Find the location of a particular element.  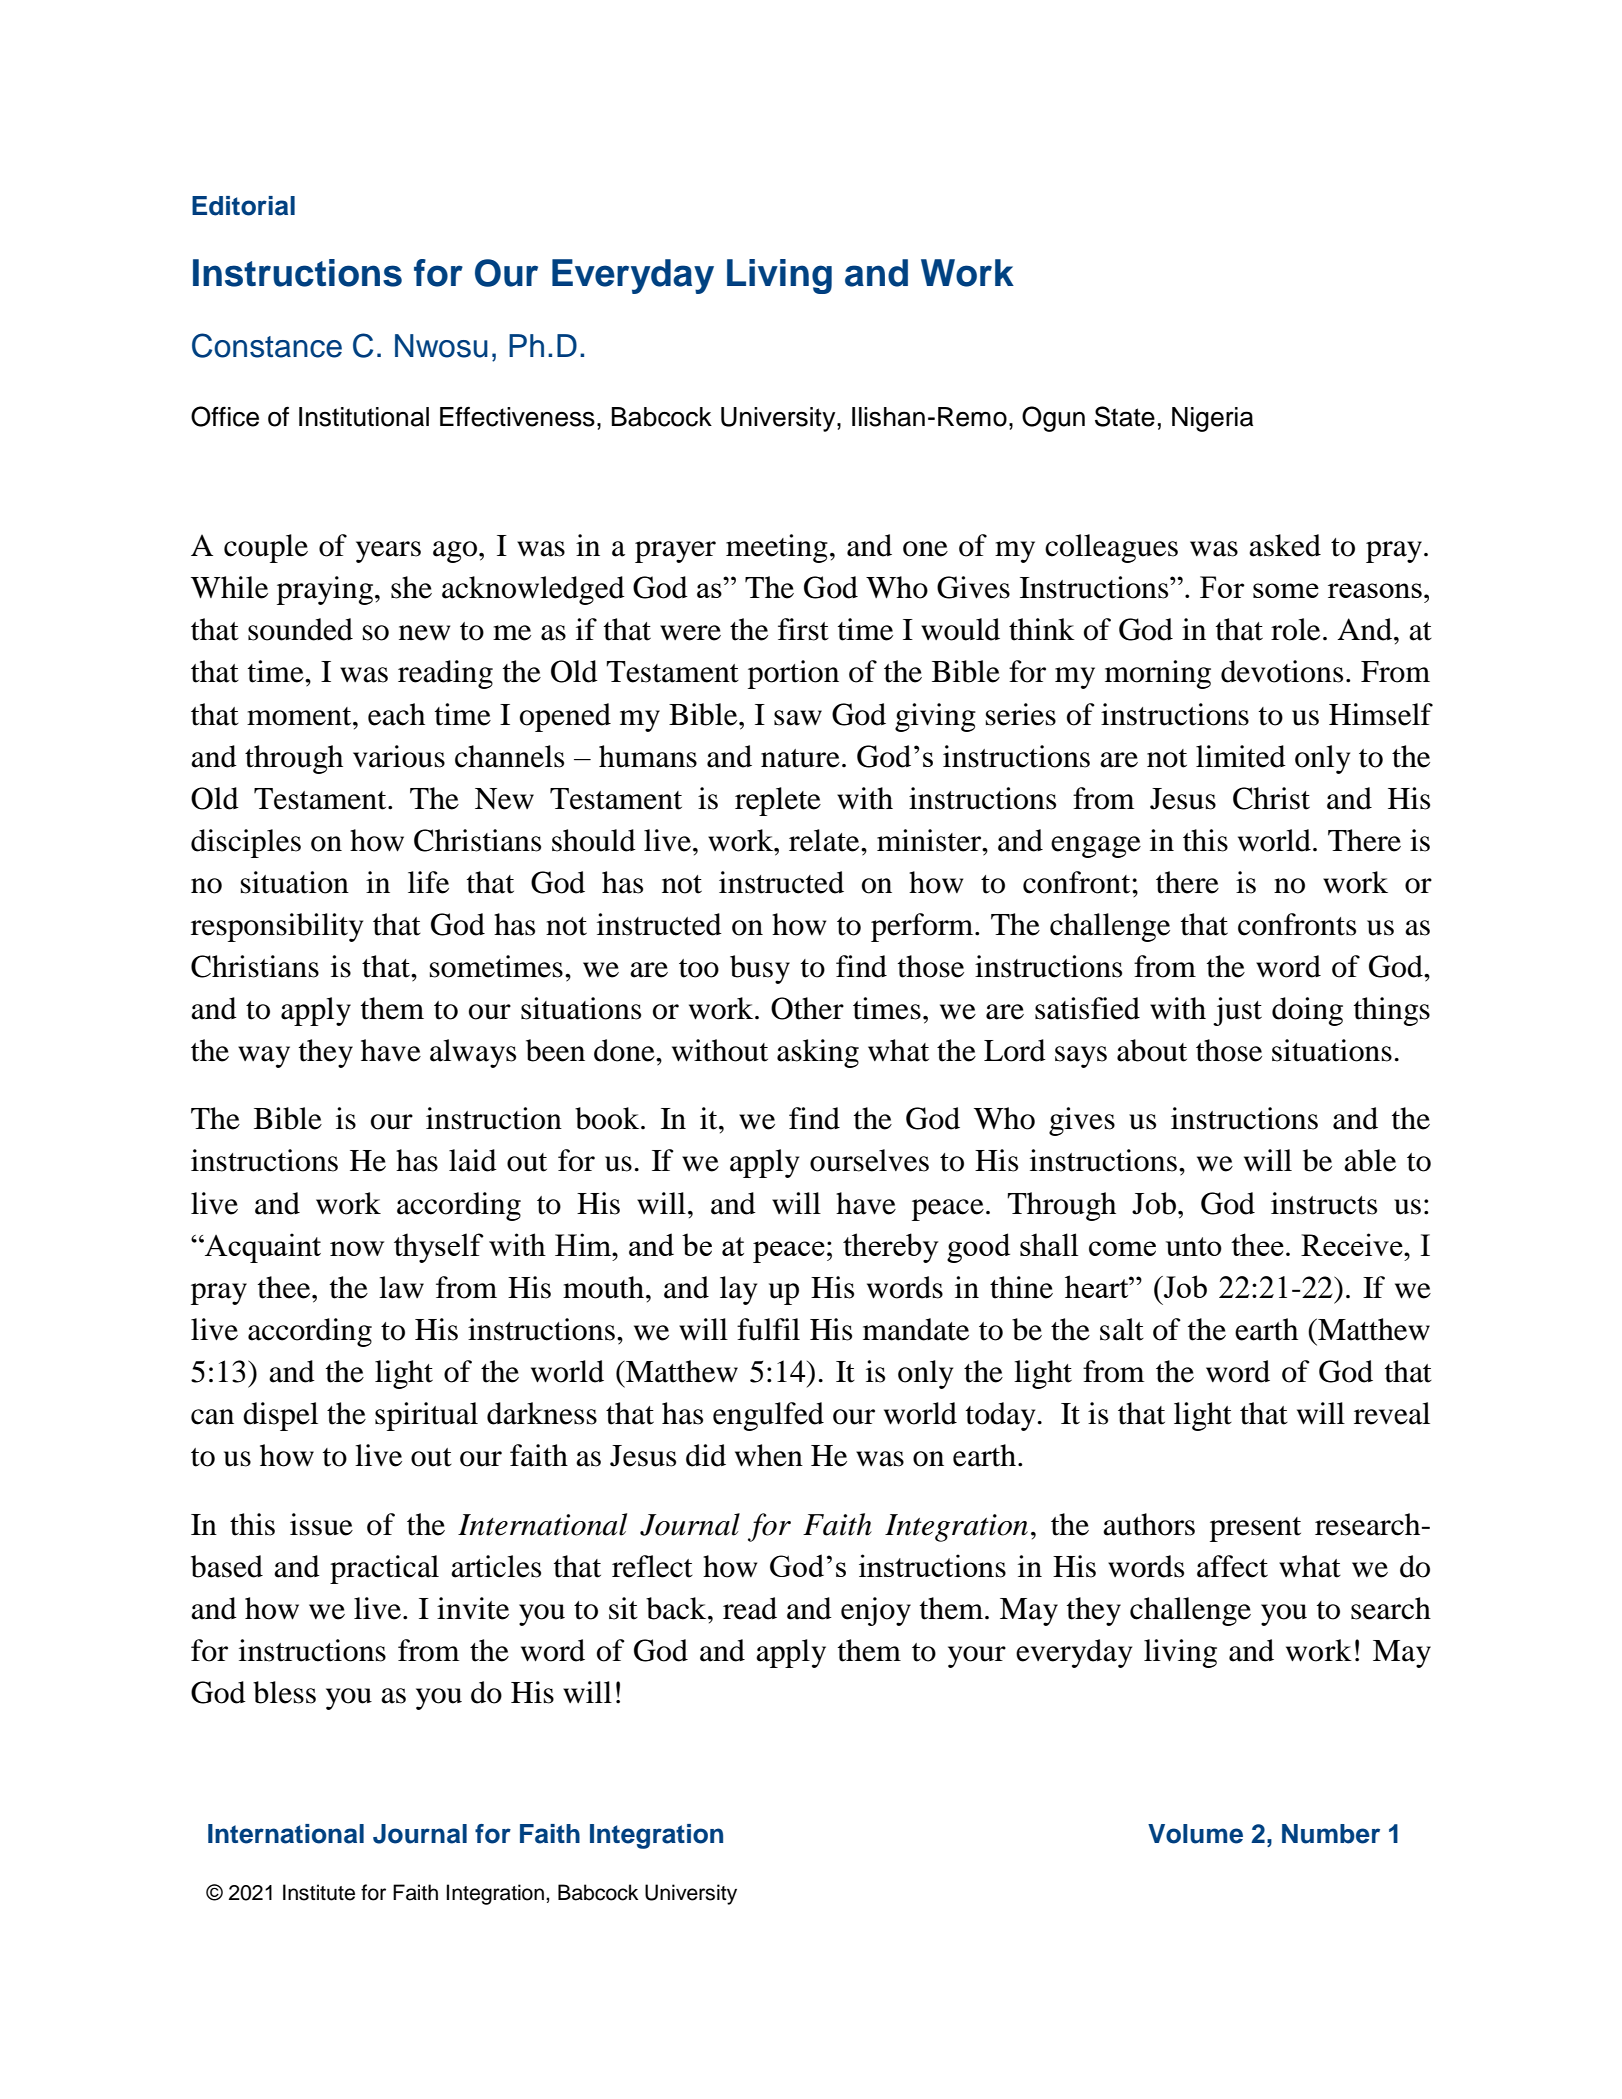

life is located at coordinates (428, 882).
